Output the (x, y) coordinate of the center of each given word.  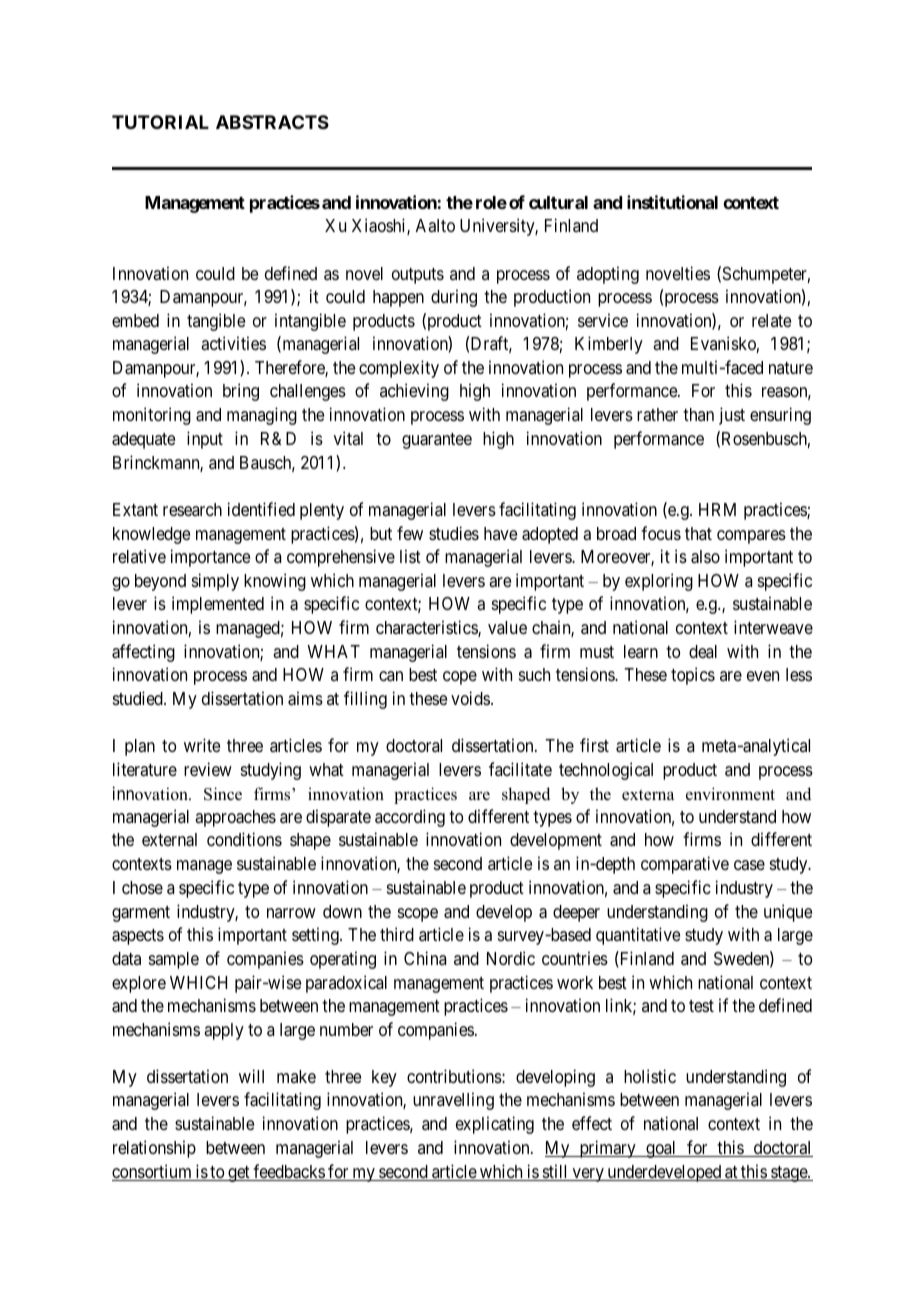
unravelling (453, 1101)
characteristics (427, 628)
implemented (218, 605)
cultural (558, 202)
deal (703, 651)
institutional (672, 202)
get (239, 1174)
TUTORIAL (160, 122)
